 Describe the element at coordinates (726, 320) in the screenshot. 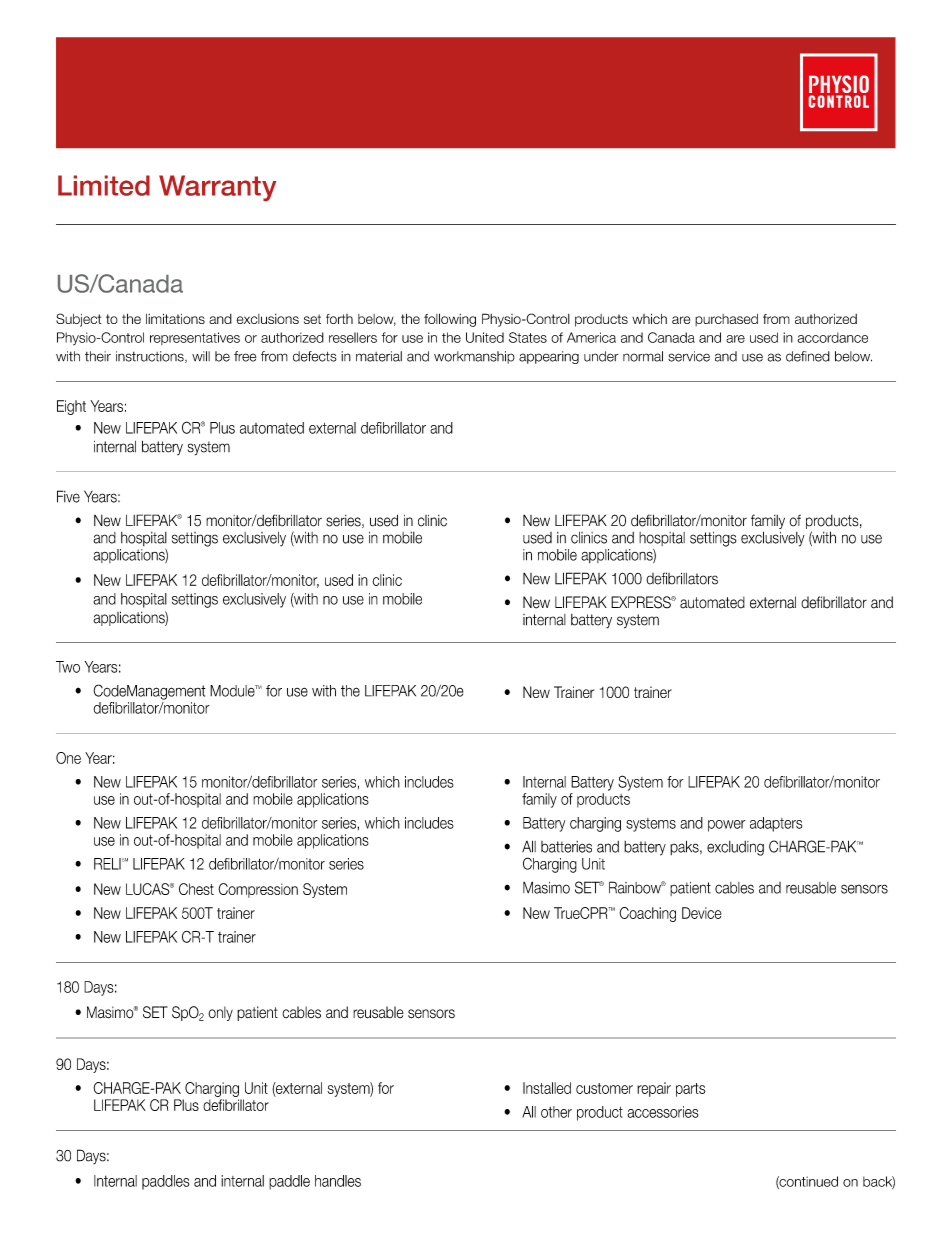

I see `purchased` at that location.
